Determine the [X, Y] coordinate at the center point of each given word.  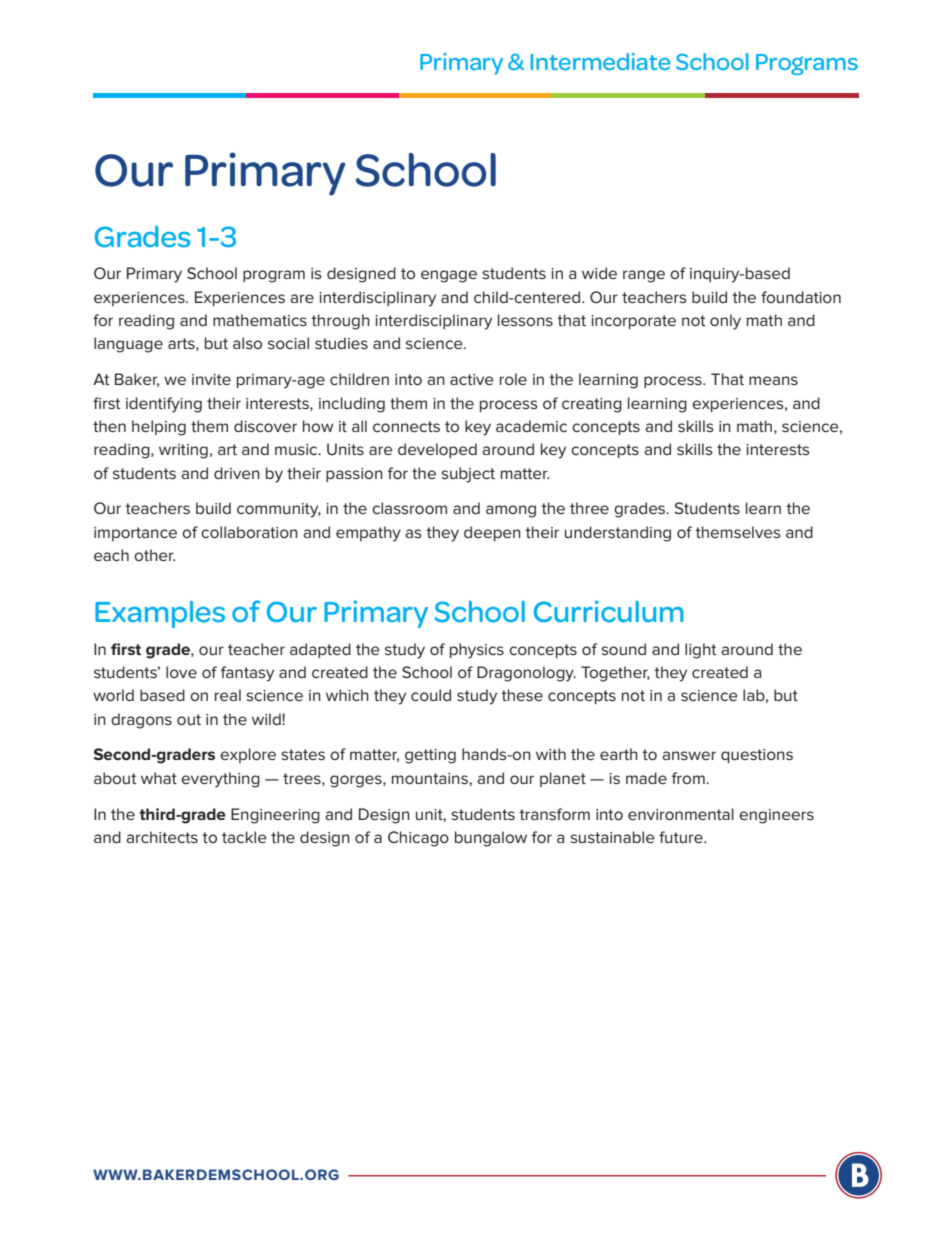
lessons [525, 320]
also [247, 343]
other [155, 555]
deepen [492, 533]
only [725, 322]
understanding [618, 534]
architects [162, 837]
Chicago [418, 839]
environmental [681, 814]
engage [449, 276]
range [644, 276]
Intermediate [600, 61]
